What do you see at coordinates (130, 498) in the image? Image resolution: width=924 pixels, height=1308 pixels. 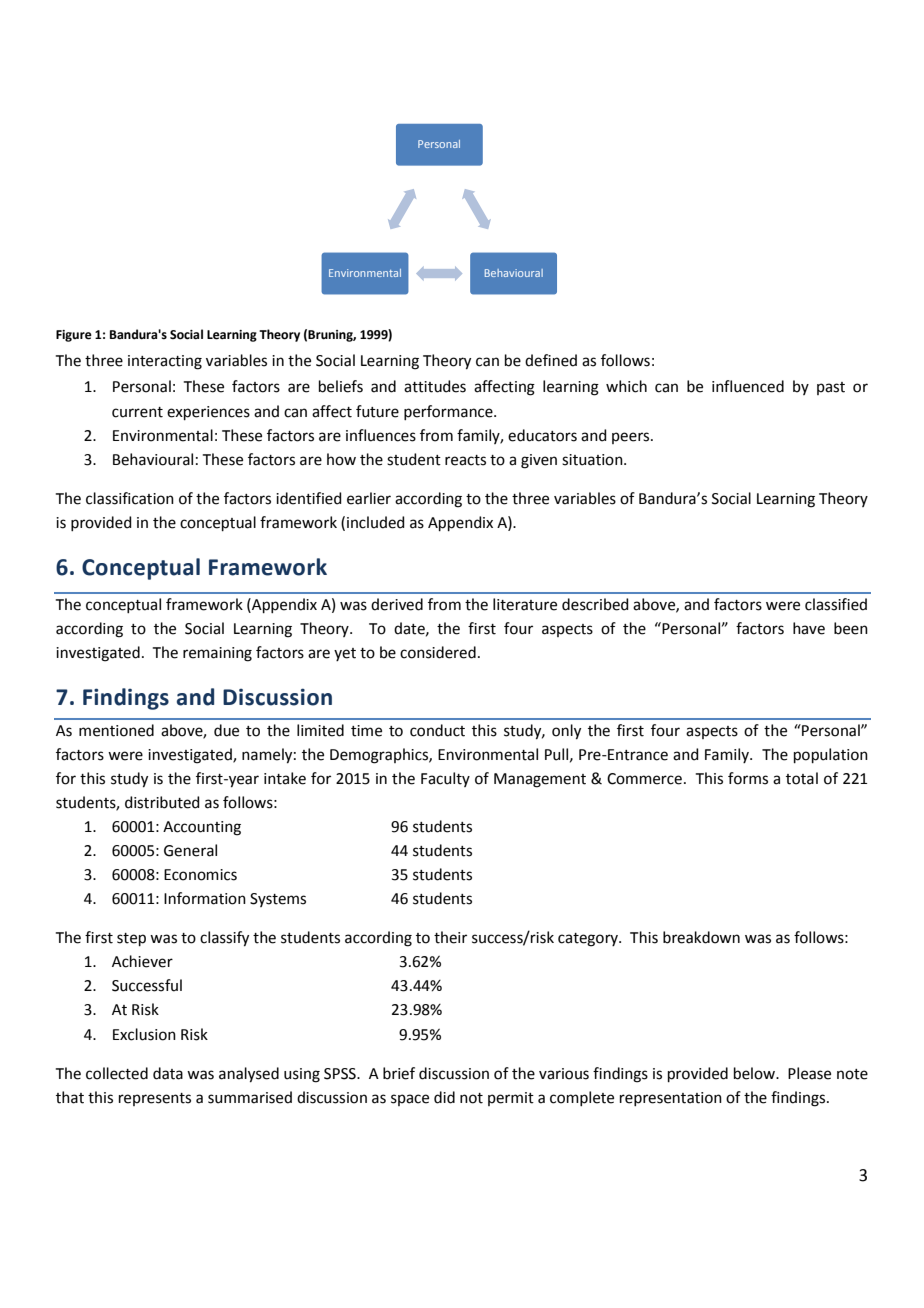 I see `classification` at bounding box center [130, 498].
